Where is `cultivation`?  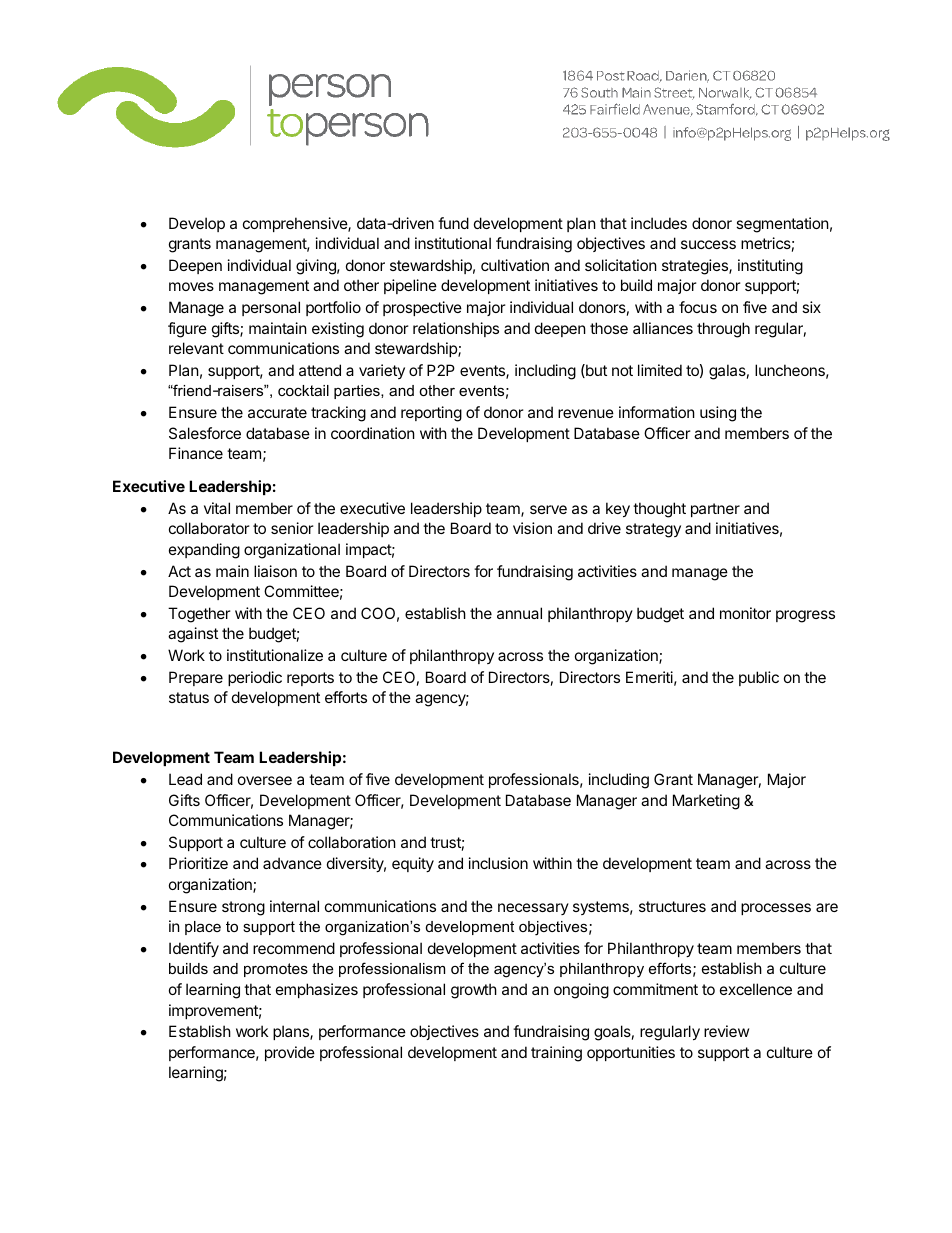 cultivation is located at coordinates (515, 265).
